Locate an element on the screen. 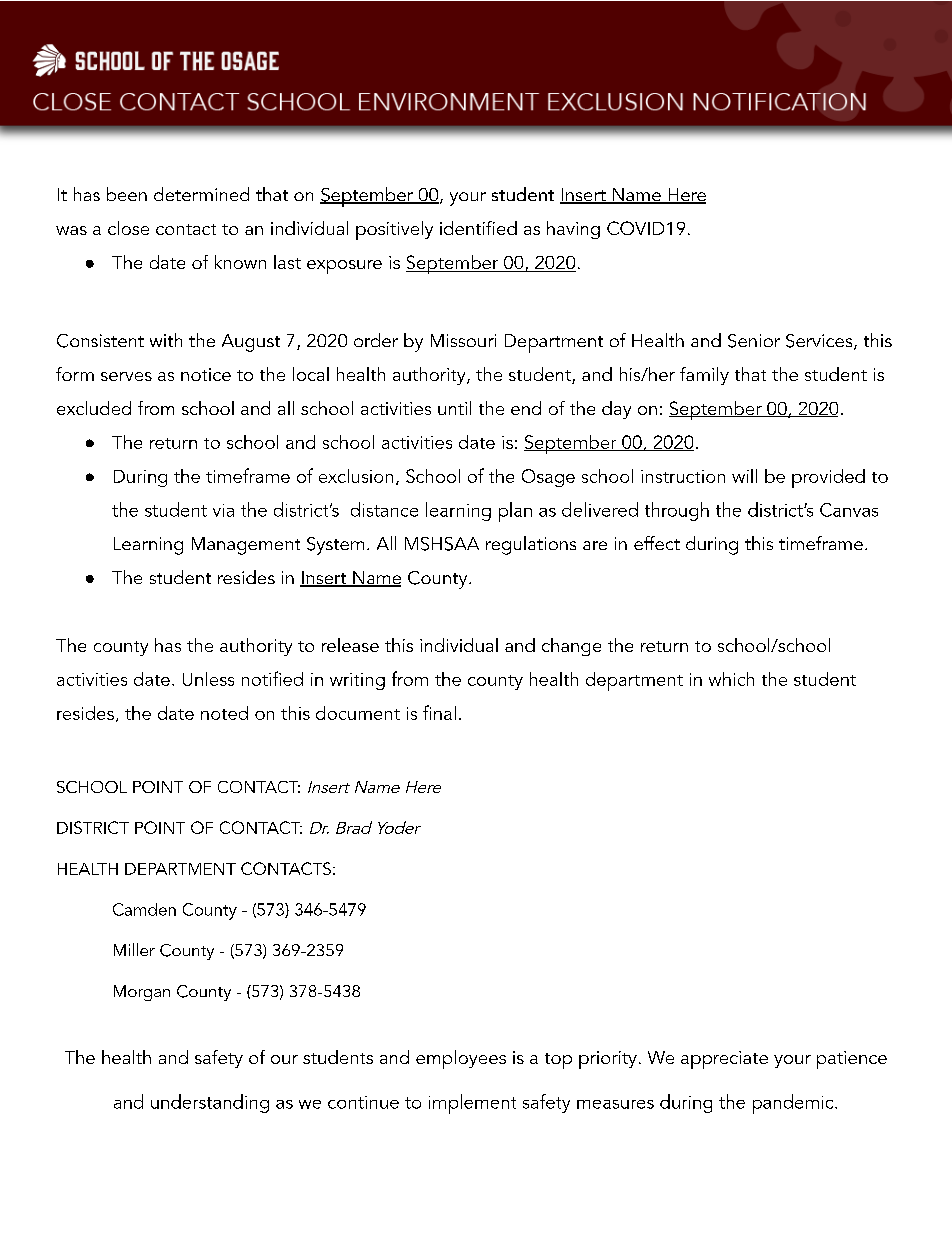 This screenshot has width=952, height=1233. understanding is located at coordinates (210, 1103).
